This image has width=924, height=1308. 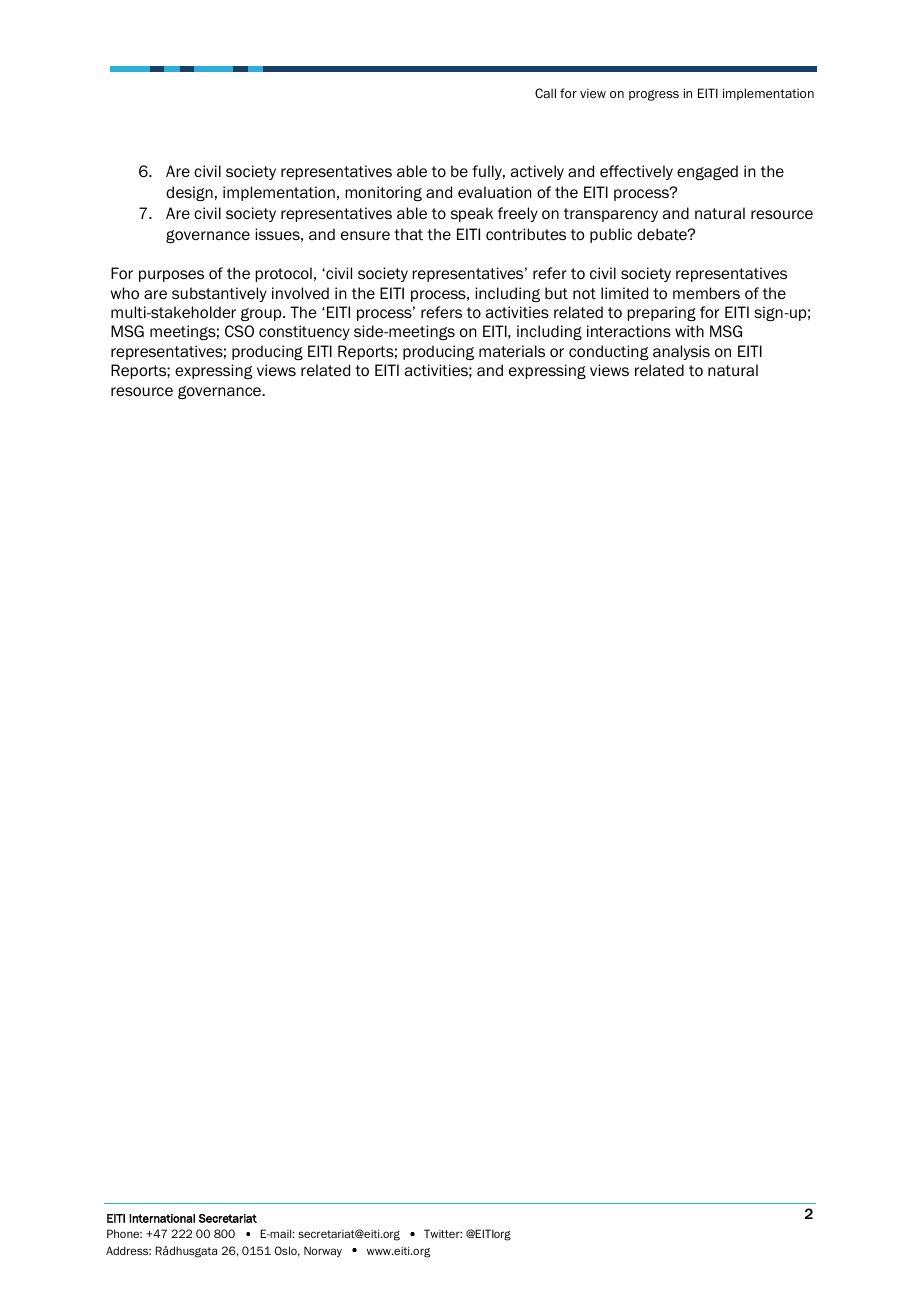 I want to click on materials, so click(x=512, y=351).
